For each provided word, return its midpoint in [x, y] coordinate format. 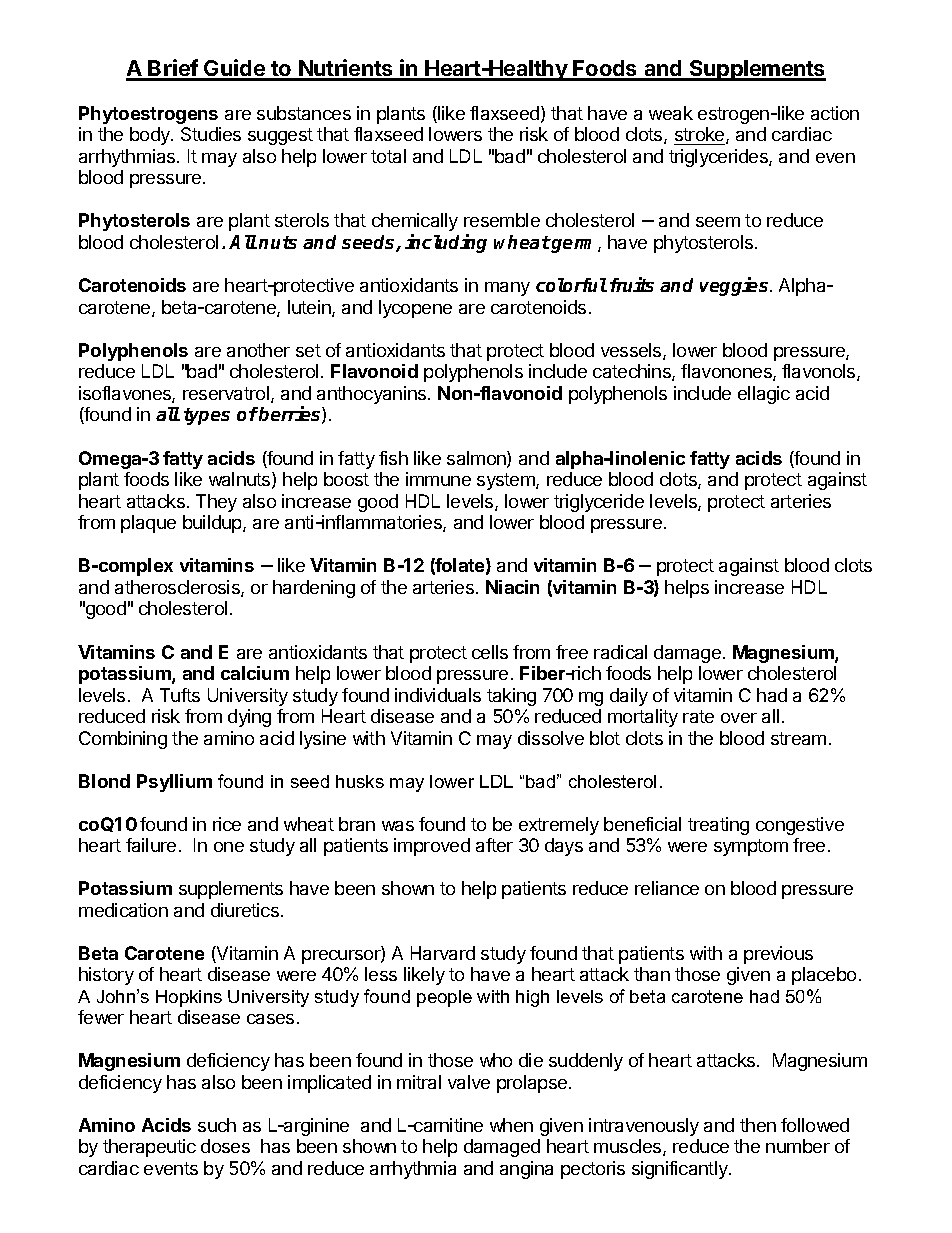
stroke [701, 135]
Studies [211, 134]
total [388, 156]
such [217, 1125]
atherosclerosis [178, 588]
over [739, 718]
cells [490, 652]
